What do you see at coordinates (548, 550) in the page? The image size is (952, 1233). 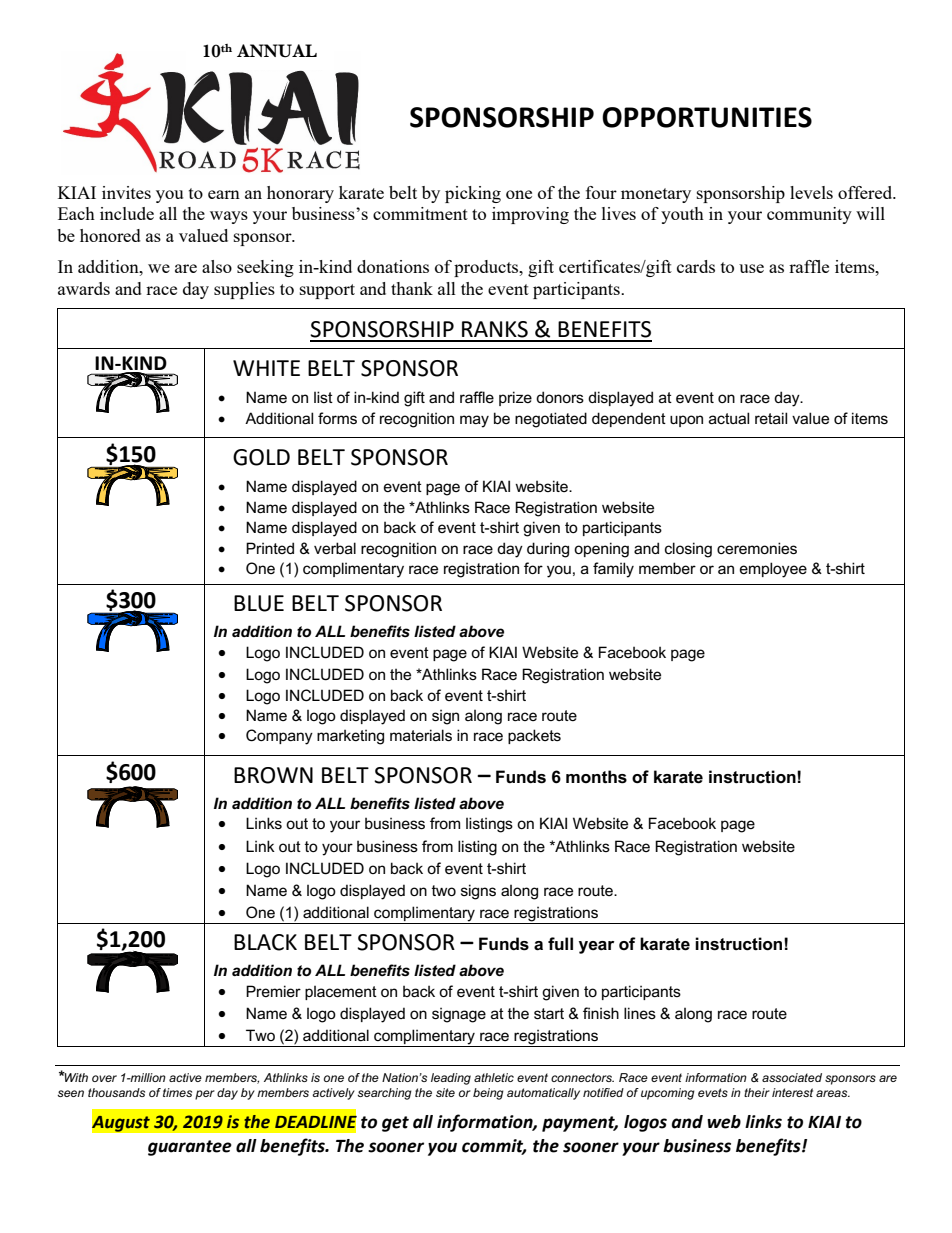 I see `during` at bounding box center [548, 550].
